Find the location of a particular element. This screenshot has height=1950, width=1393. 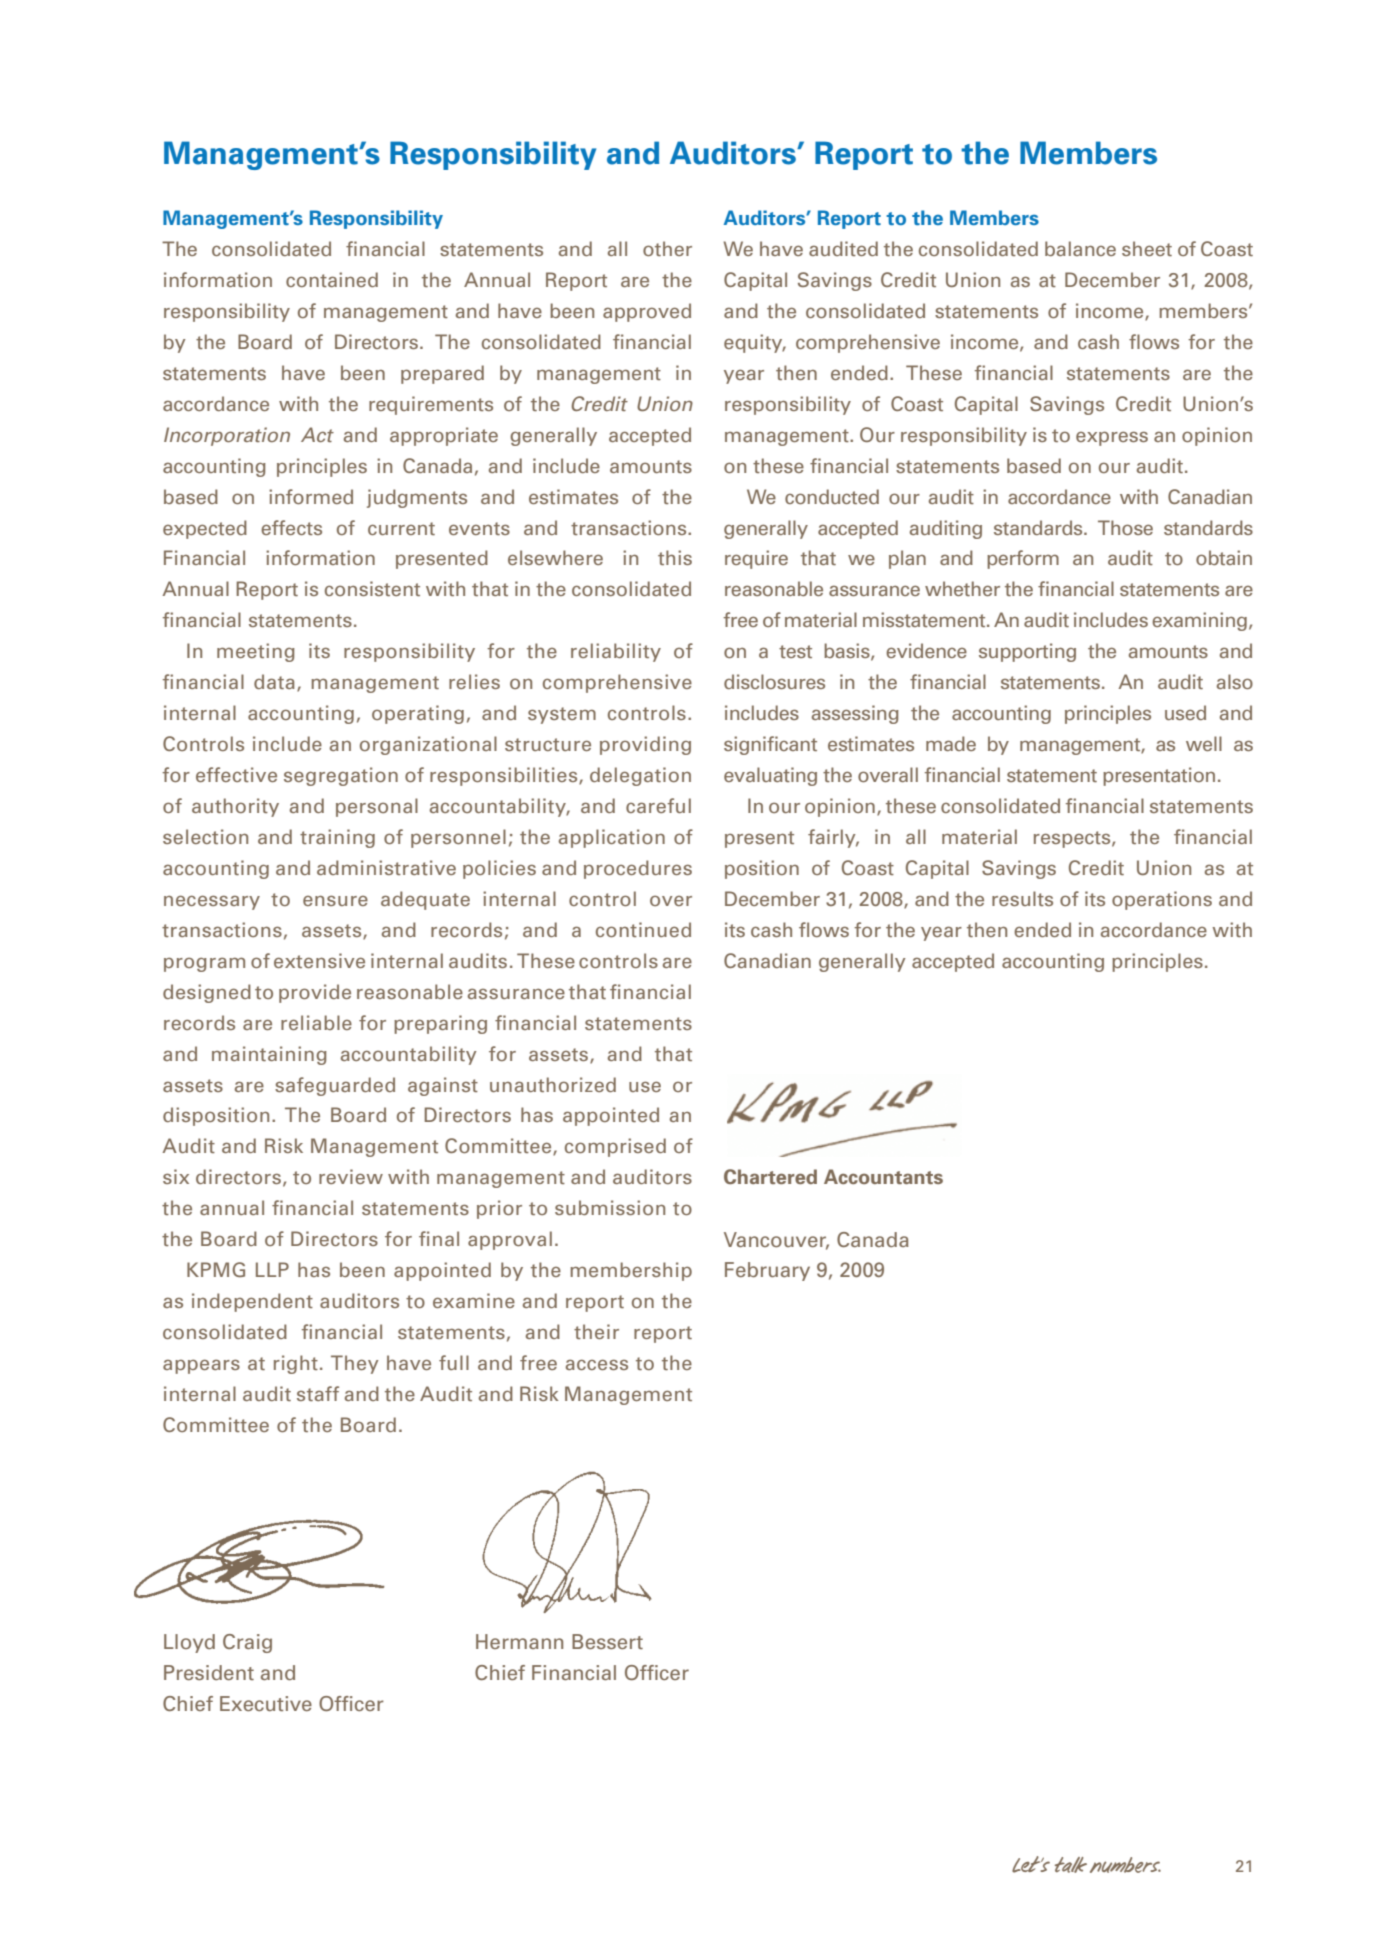

staff is located at coordinates (318, 1393).
